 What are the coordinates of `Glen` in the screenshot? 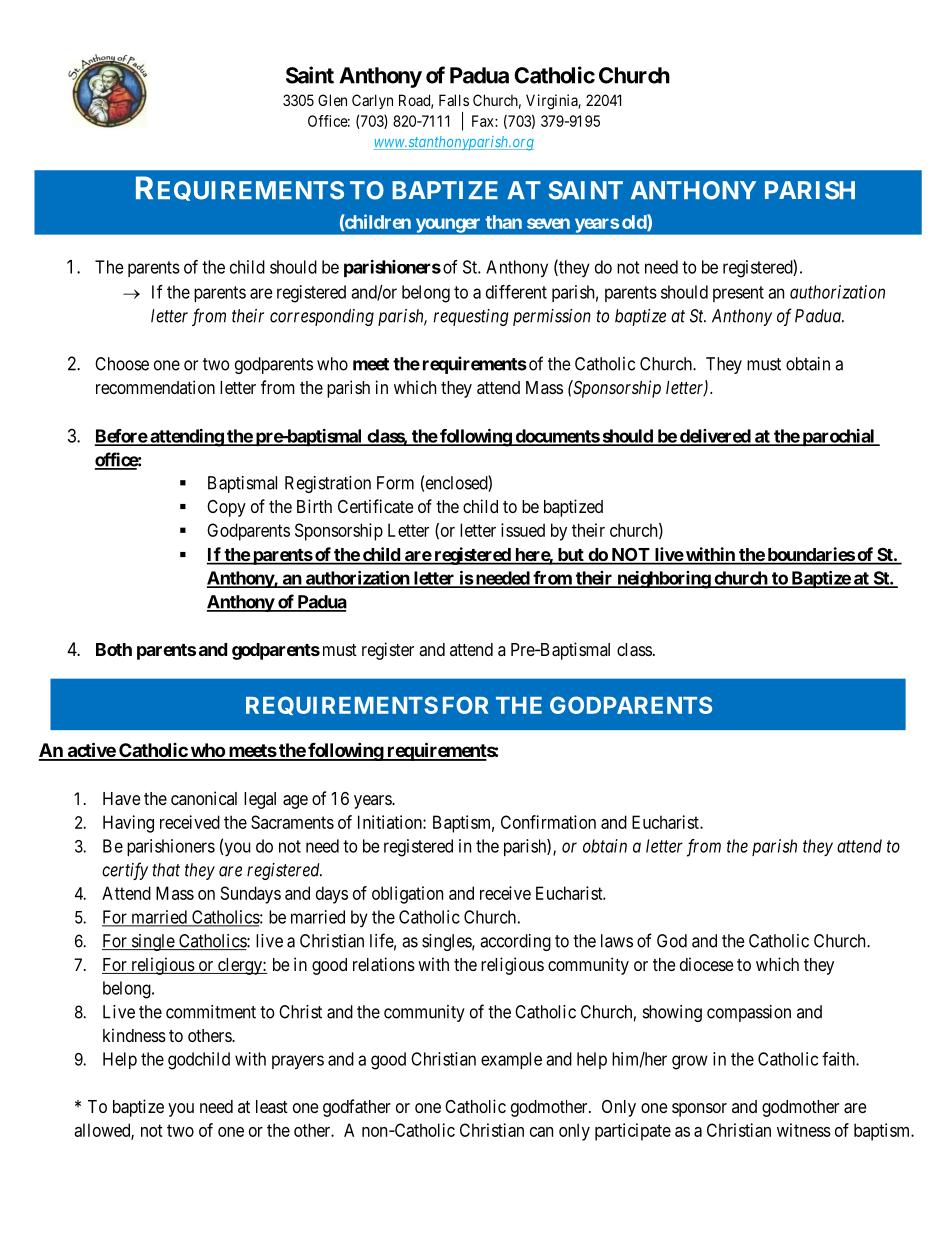 It's located at (332, 100).
